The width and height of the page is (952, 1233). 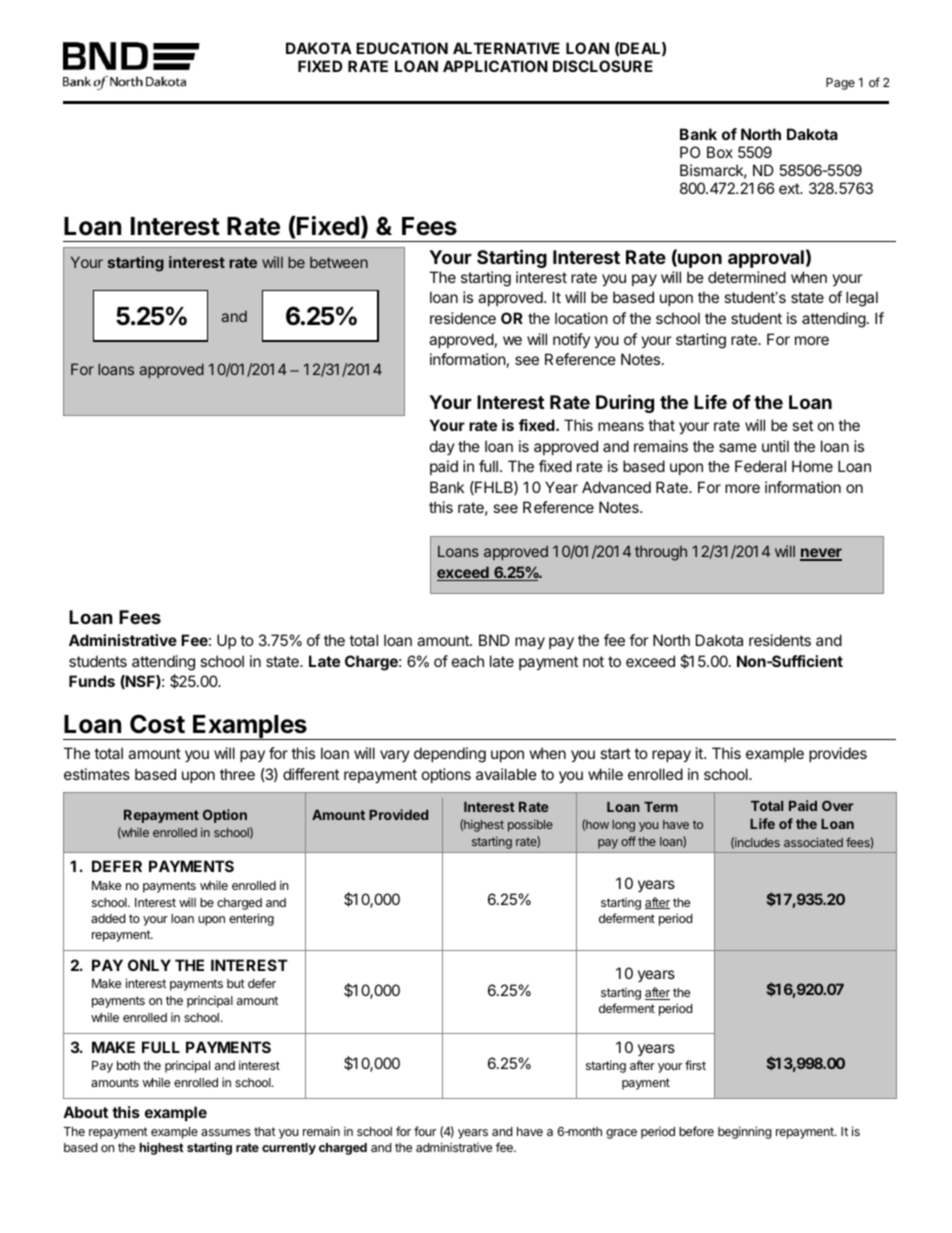 What do you see at coordinates (494, 640) in the page?
I see `BND` at bounding box center [494, 640].
